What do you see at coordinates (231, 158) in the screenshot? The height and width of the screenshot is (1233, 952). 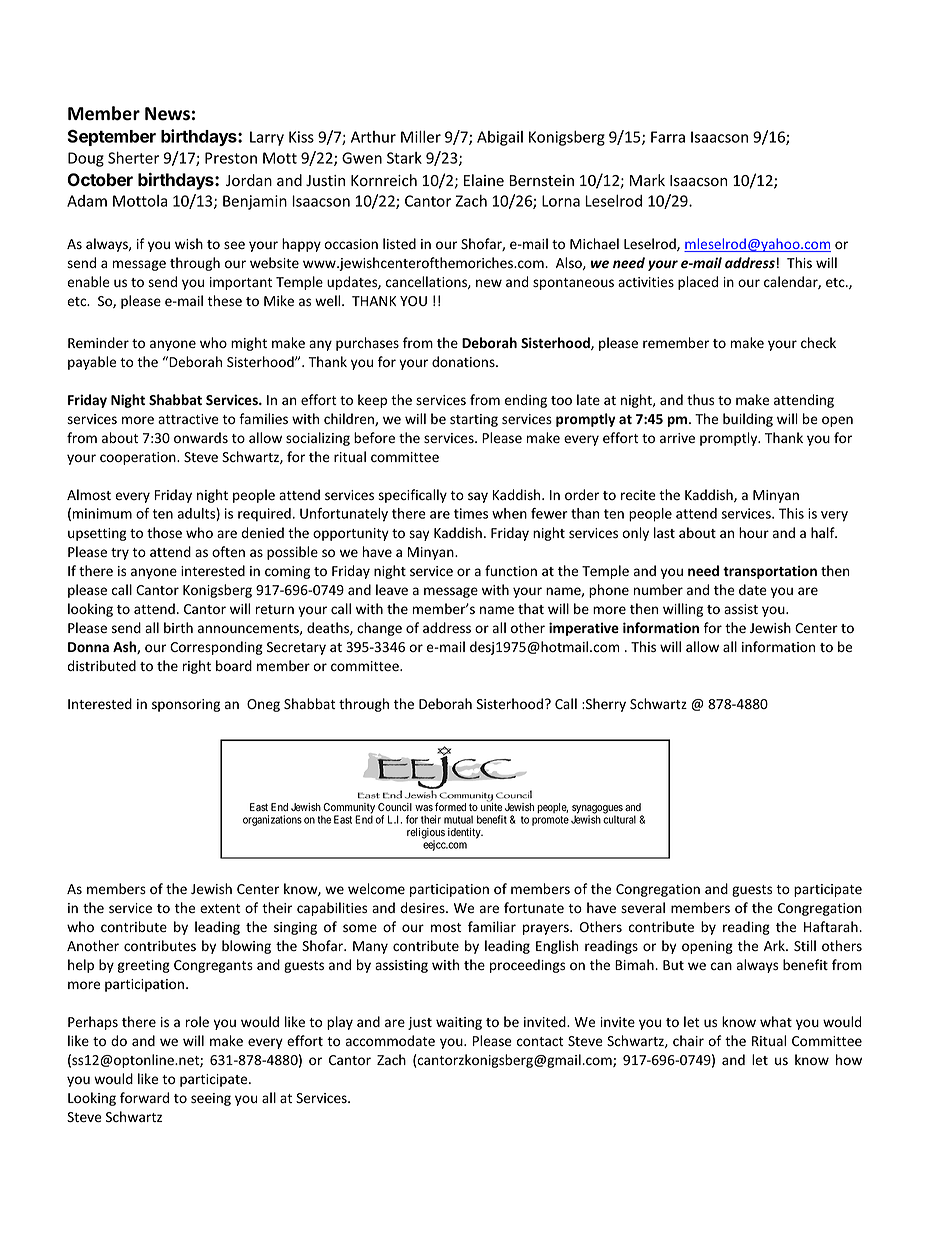 I see `Preston` at bounding box center [231, 158].
